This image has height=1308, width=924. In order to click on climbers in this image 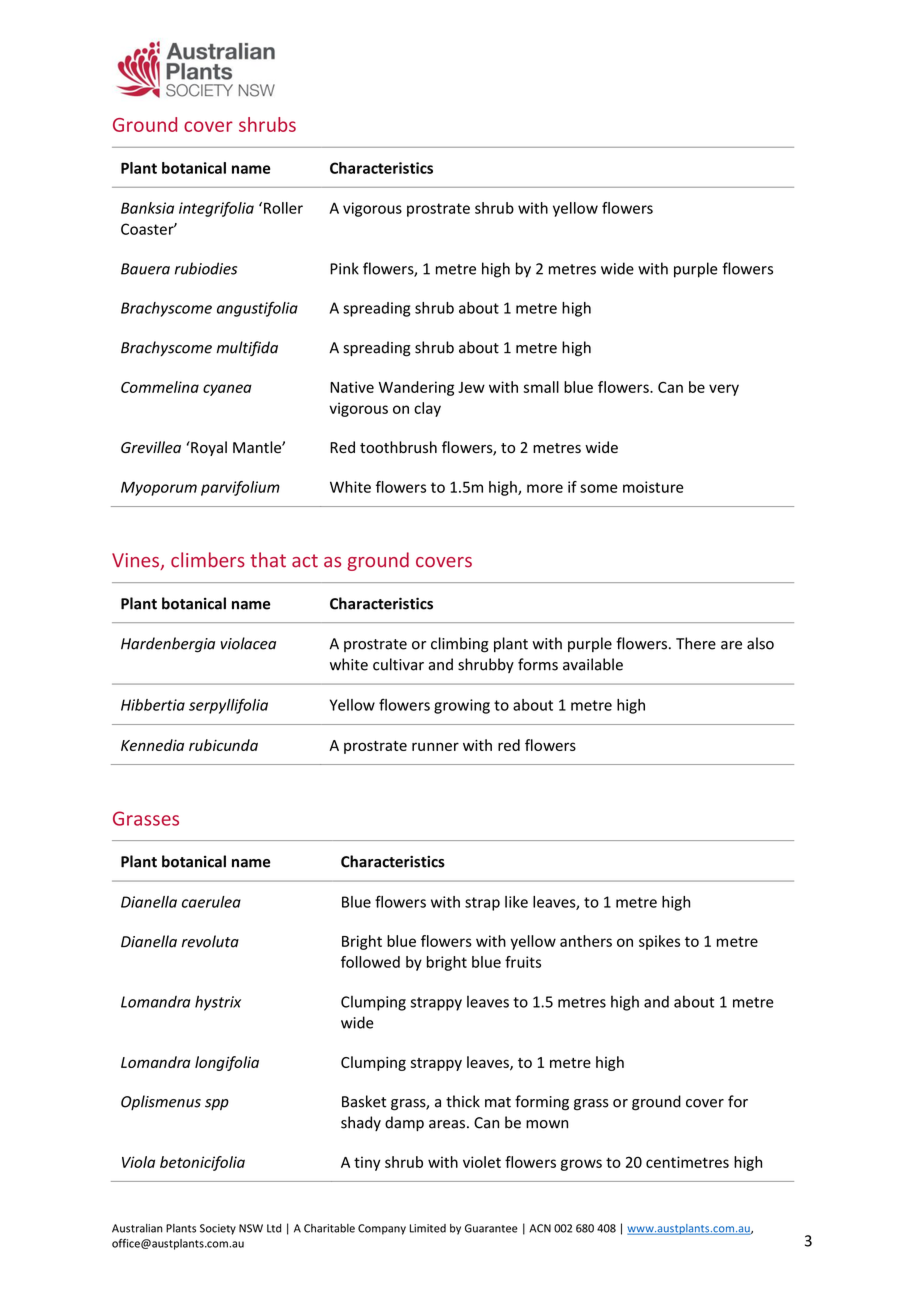, I will do `click(208, 560)`.
